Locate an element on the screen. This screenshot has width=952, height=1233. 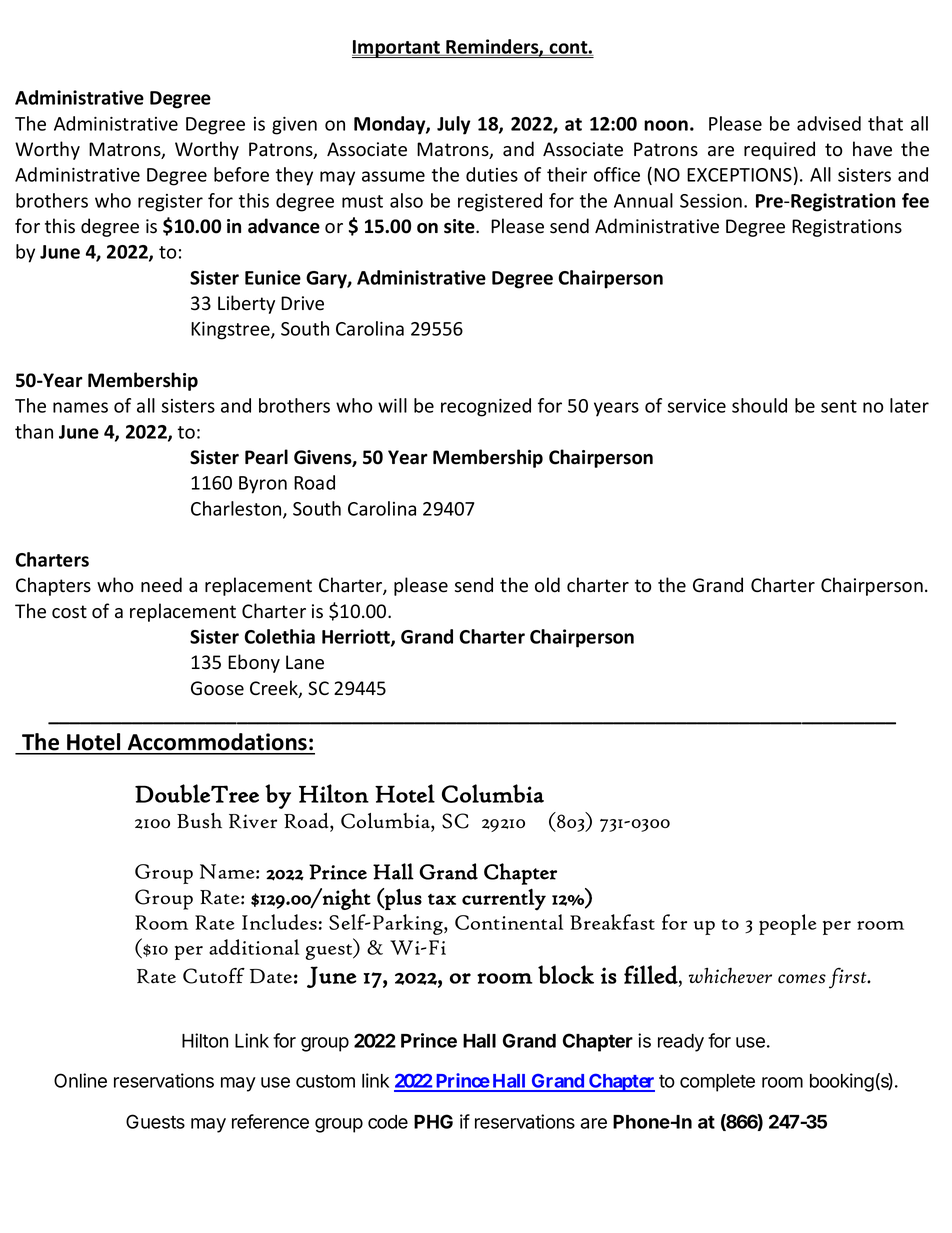
than is located at coordinates (34, 431).
